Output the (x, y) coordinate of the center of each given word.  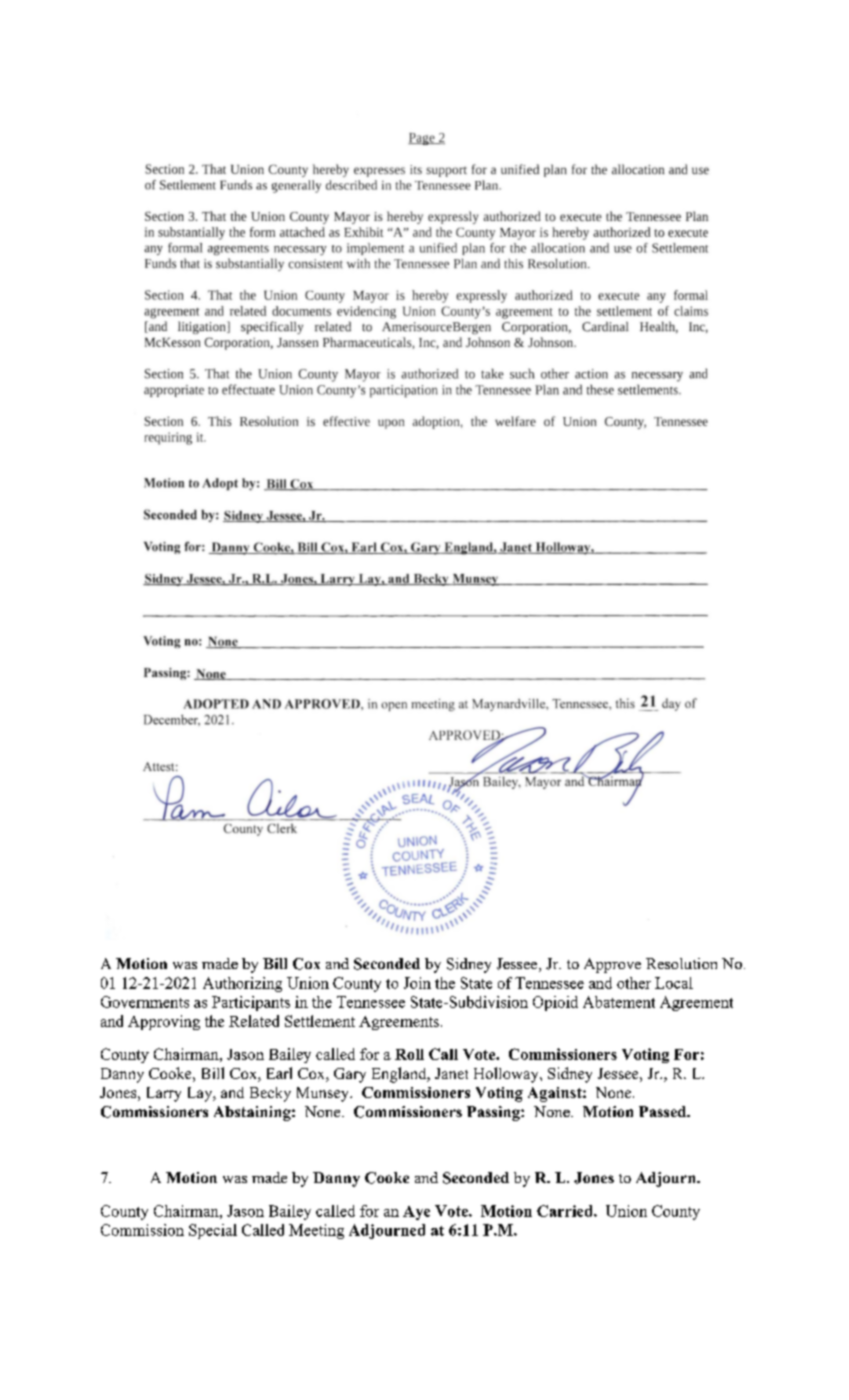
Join (417, 983)
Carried (566, 1211)
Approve (612, 965)
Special (213, 1231)
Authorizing (242, 984)
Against (556, 1094)
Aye (416, 1213)
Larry (164, 1094)
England (400, 1075)
